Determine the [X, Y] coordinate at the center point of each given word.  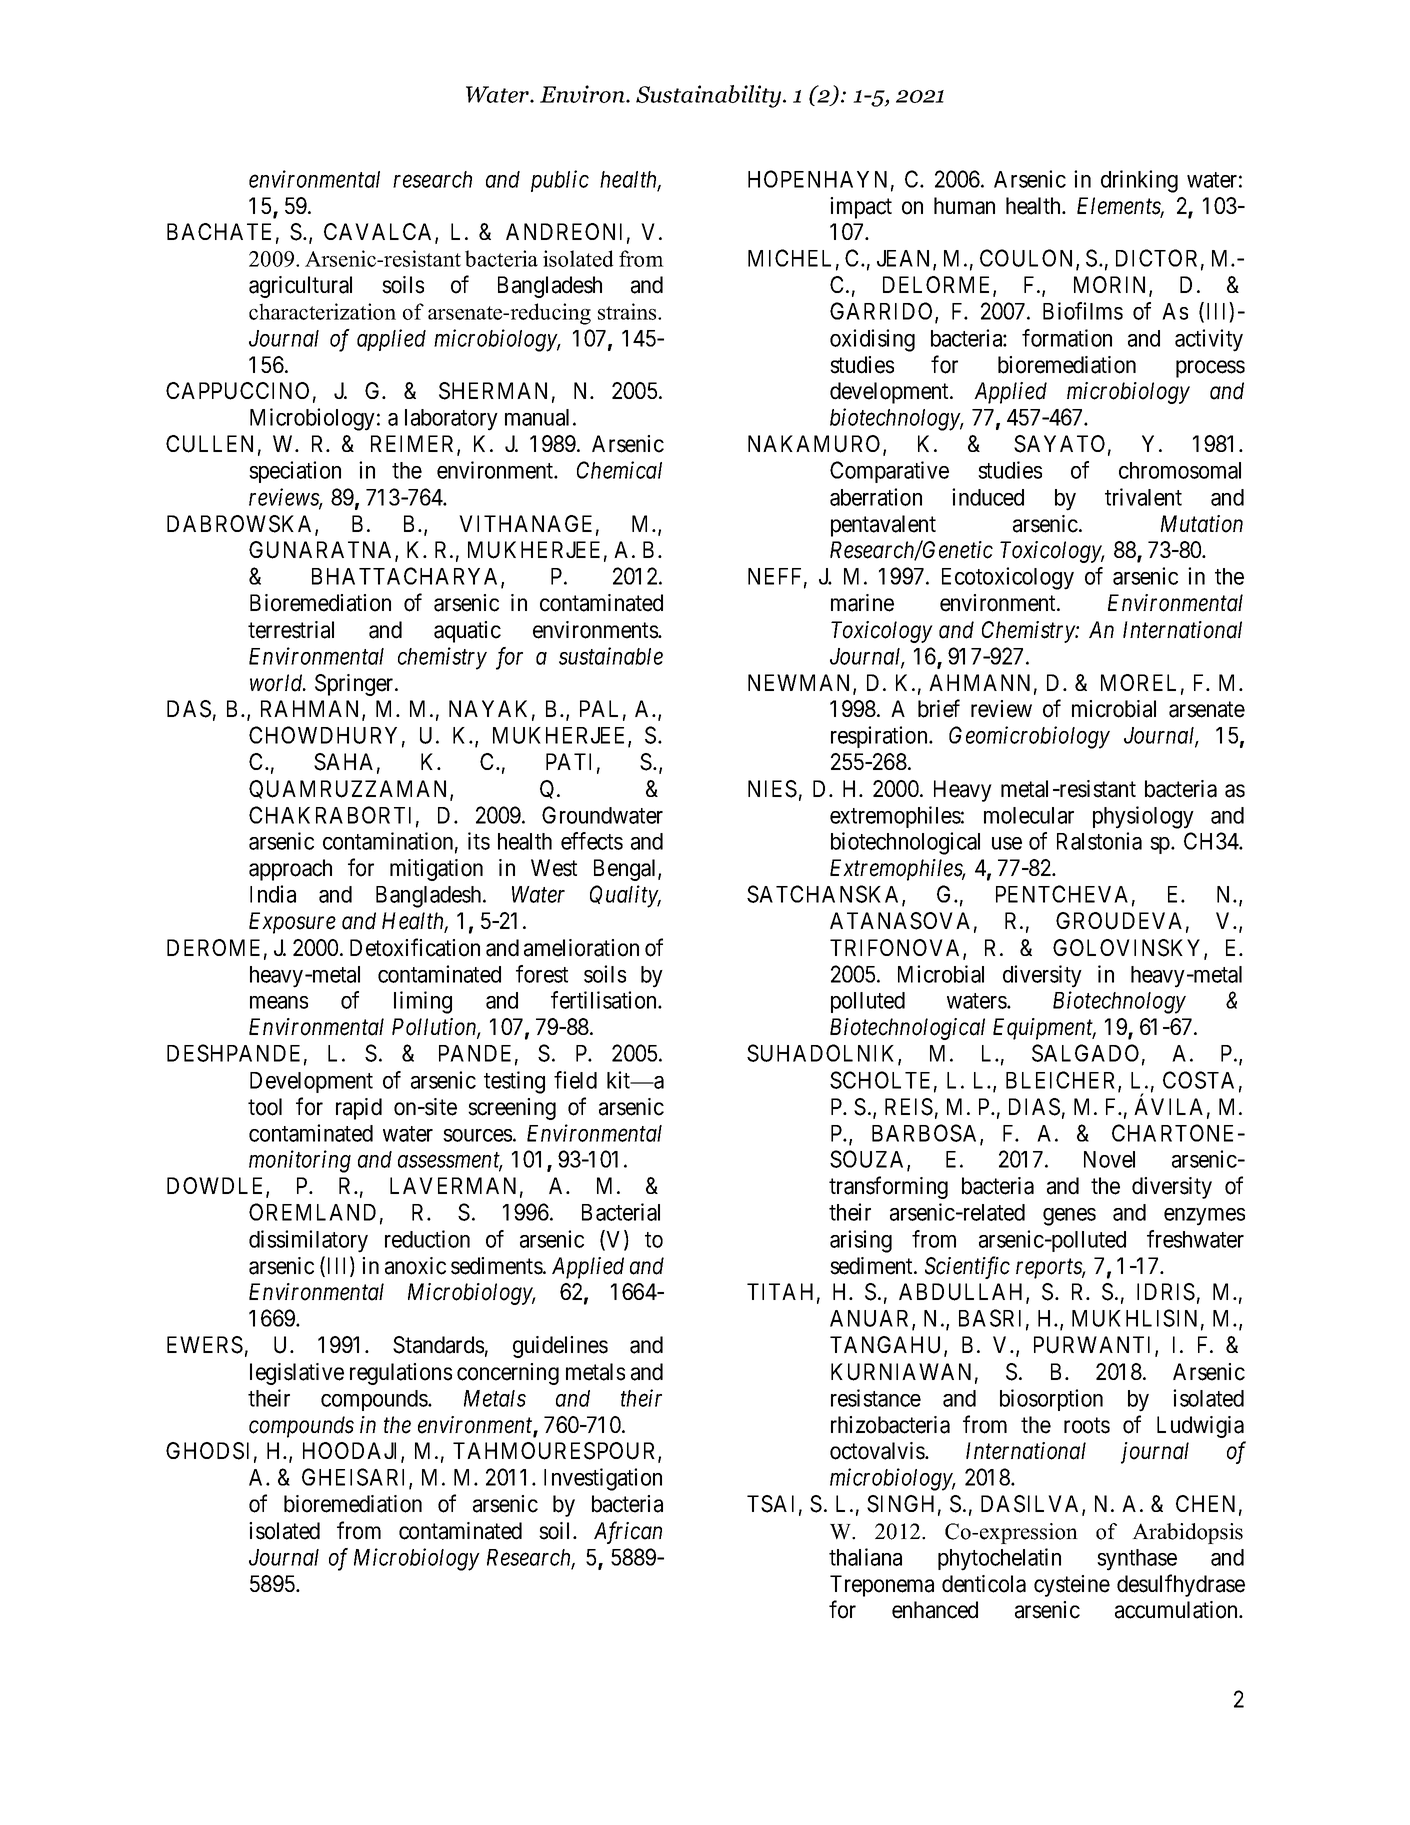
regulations [401, 1374]
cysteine [1072, 1586]
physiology [1143, 817]
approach [290, 870]
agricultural [300, 287]
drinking [1139, 181]
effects [592, 841]
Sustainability [710, 96]
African [628, 1532]
